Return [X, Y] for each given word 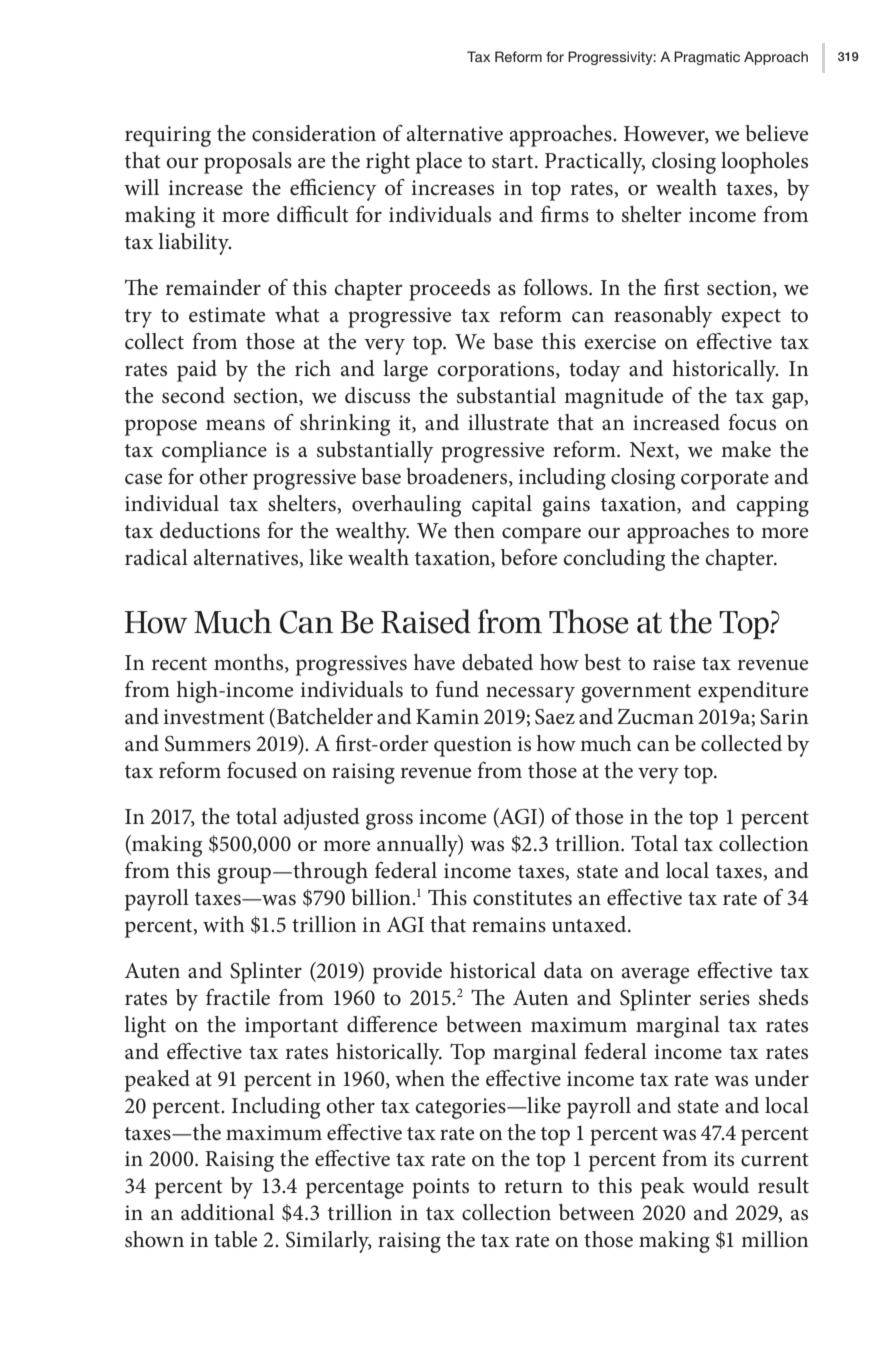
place [439, 163]
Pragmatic [707, 58]
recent [179, 664]
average [655, 975]
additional [227, 1212]
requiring [168, 136]
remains [509, 925]
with [224, 924]
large [405, 371]
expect [751, 318]
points [440, 1188]
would [720, 1185]
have [434, 662]
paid [197, 371]
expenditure [753, 692]
